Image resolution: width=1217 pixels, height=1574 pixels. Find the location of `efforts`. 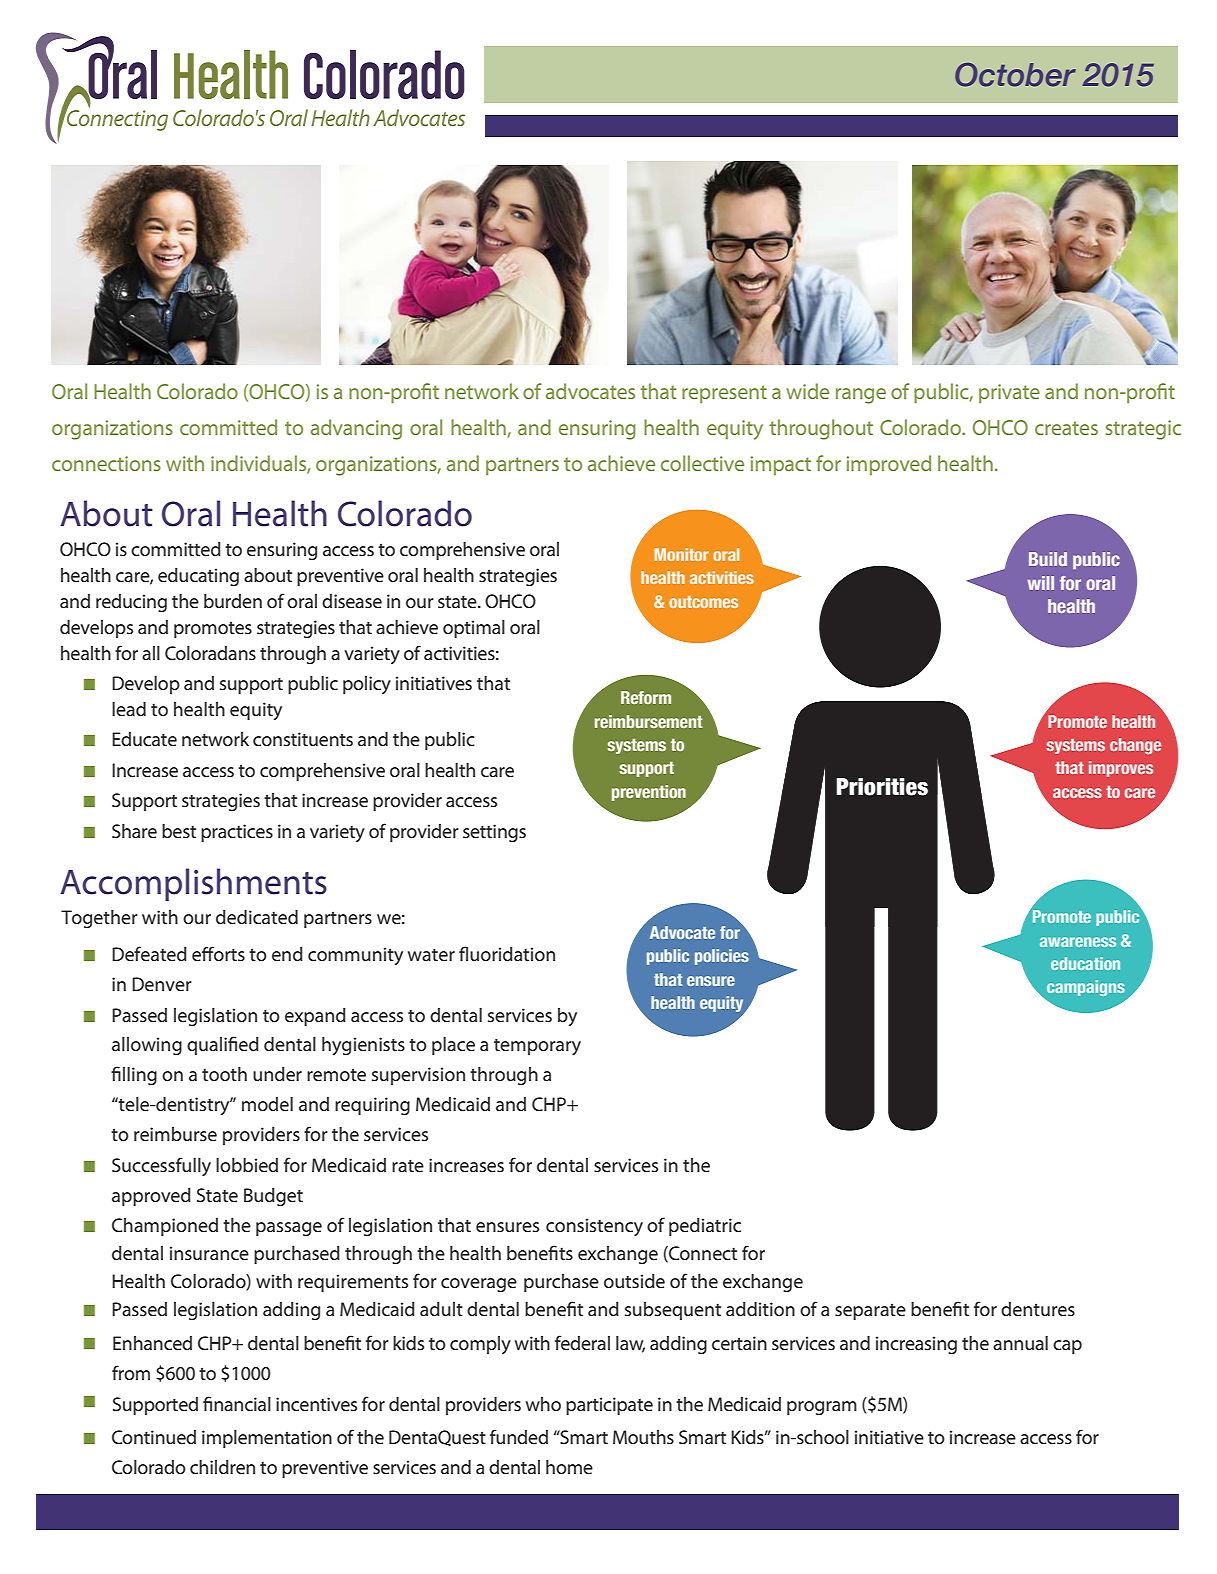

efforts is located at coordinates (218, 953).
